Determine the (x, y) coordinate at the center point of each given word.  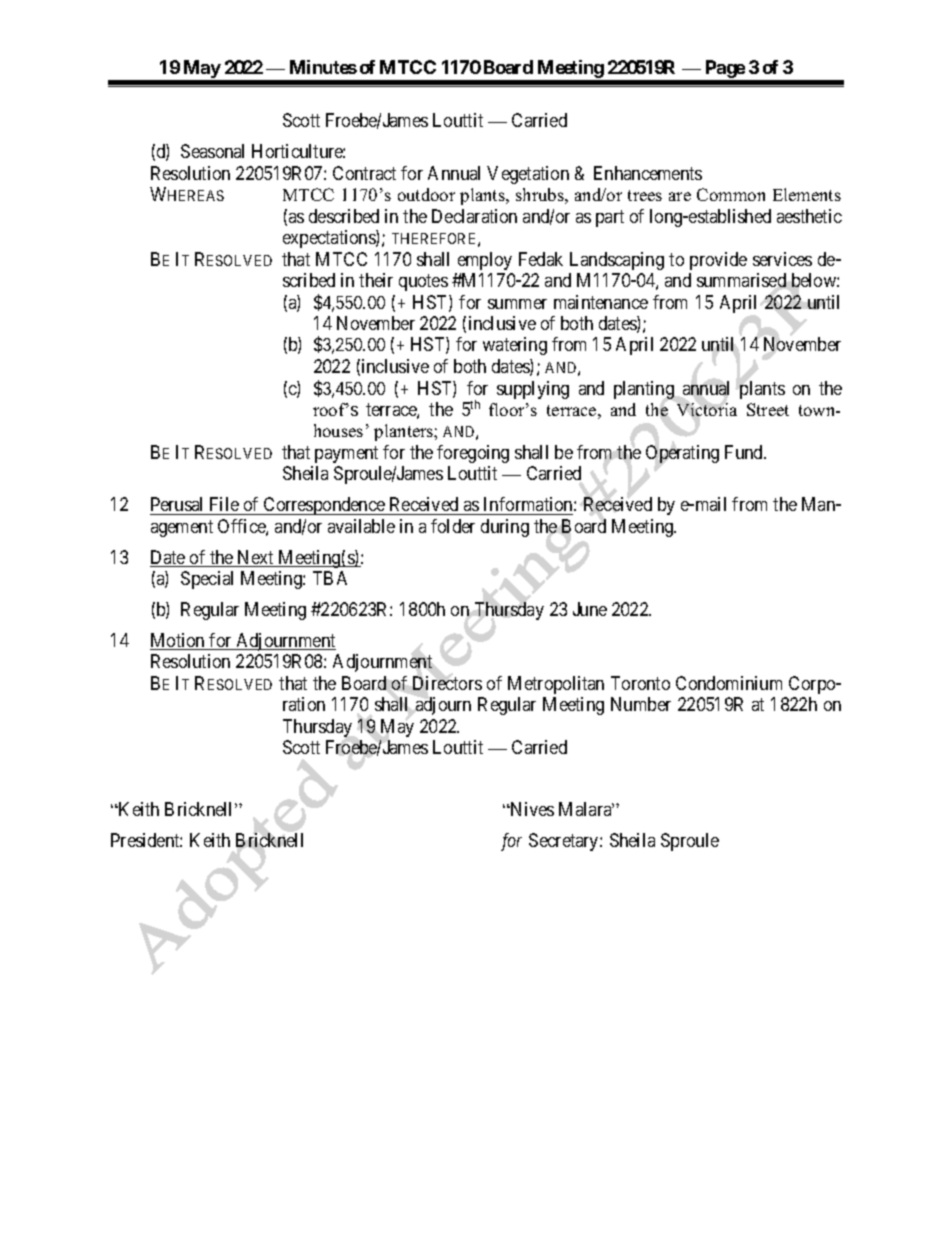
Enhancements (648, 173)
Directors (447, 683)
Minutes (323, 67)
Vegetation (528, 175)
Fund (745, 452)
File (224, 504)
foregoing (473, 454)
